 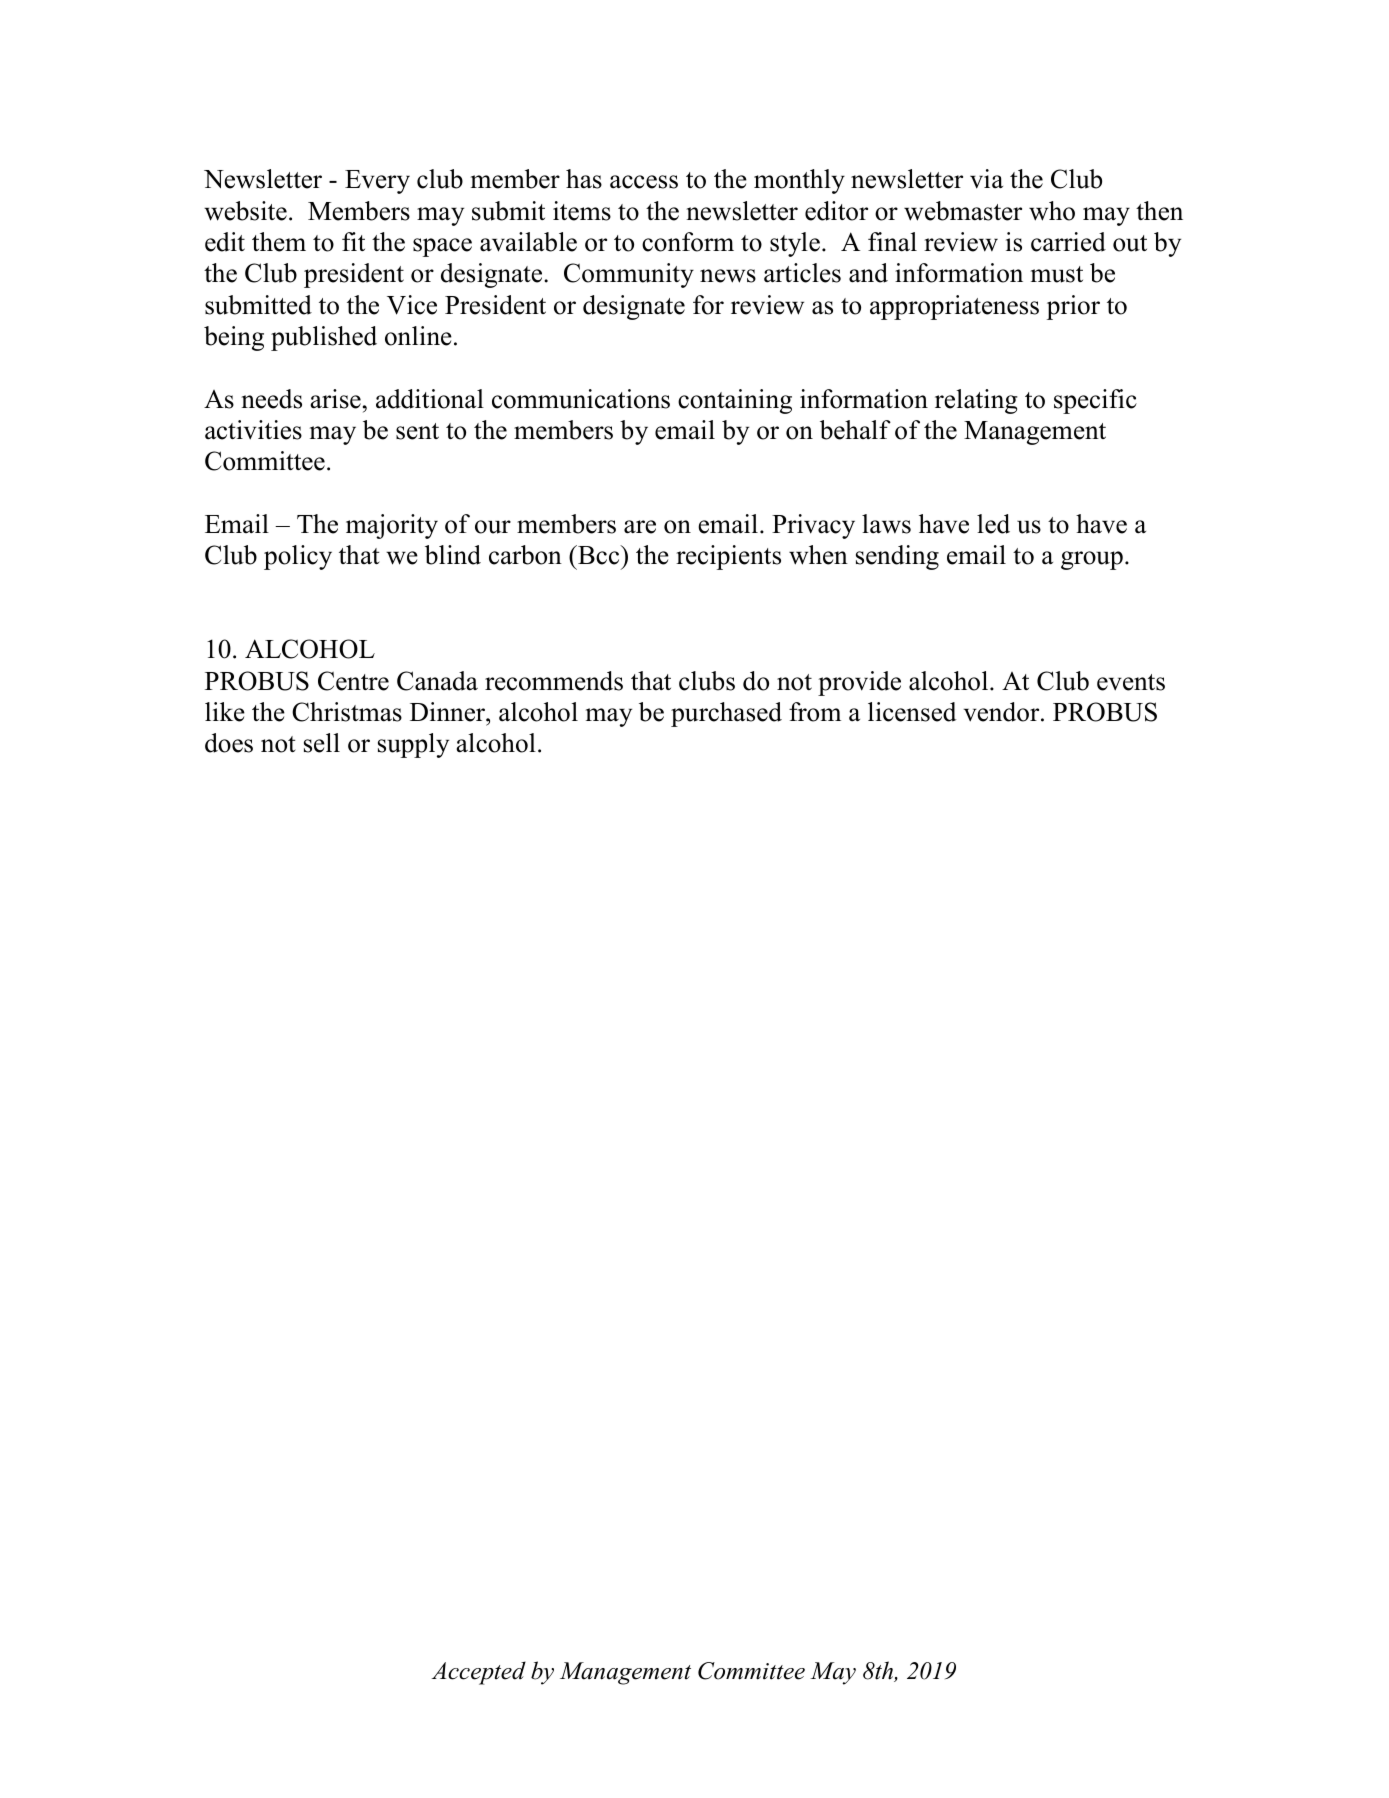 I want to click on who, so click(x=1052, y=211).
